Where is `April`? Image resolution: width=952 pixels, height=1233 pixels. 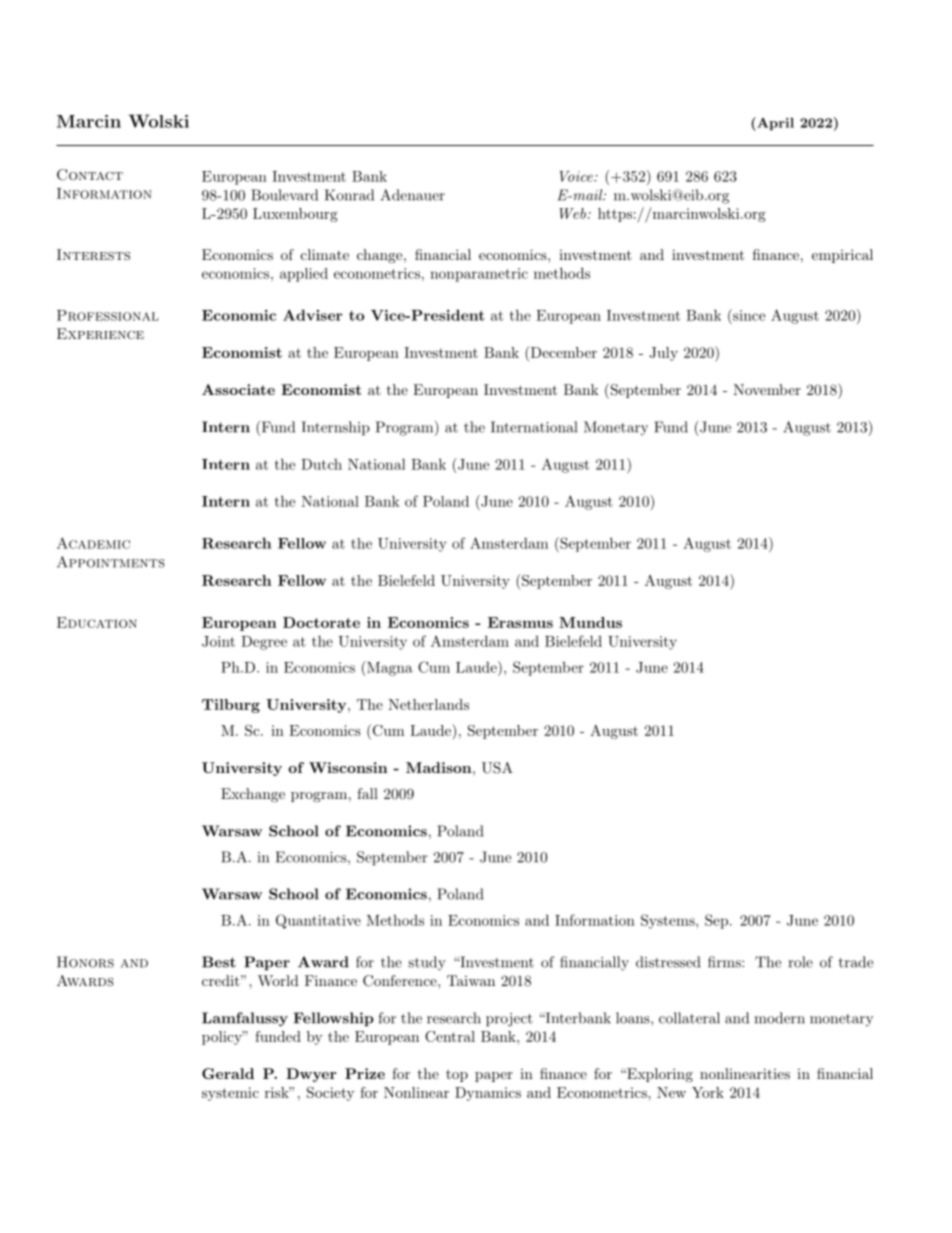
April is located at coordinates (774, 124).
